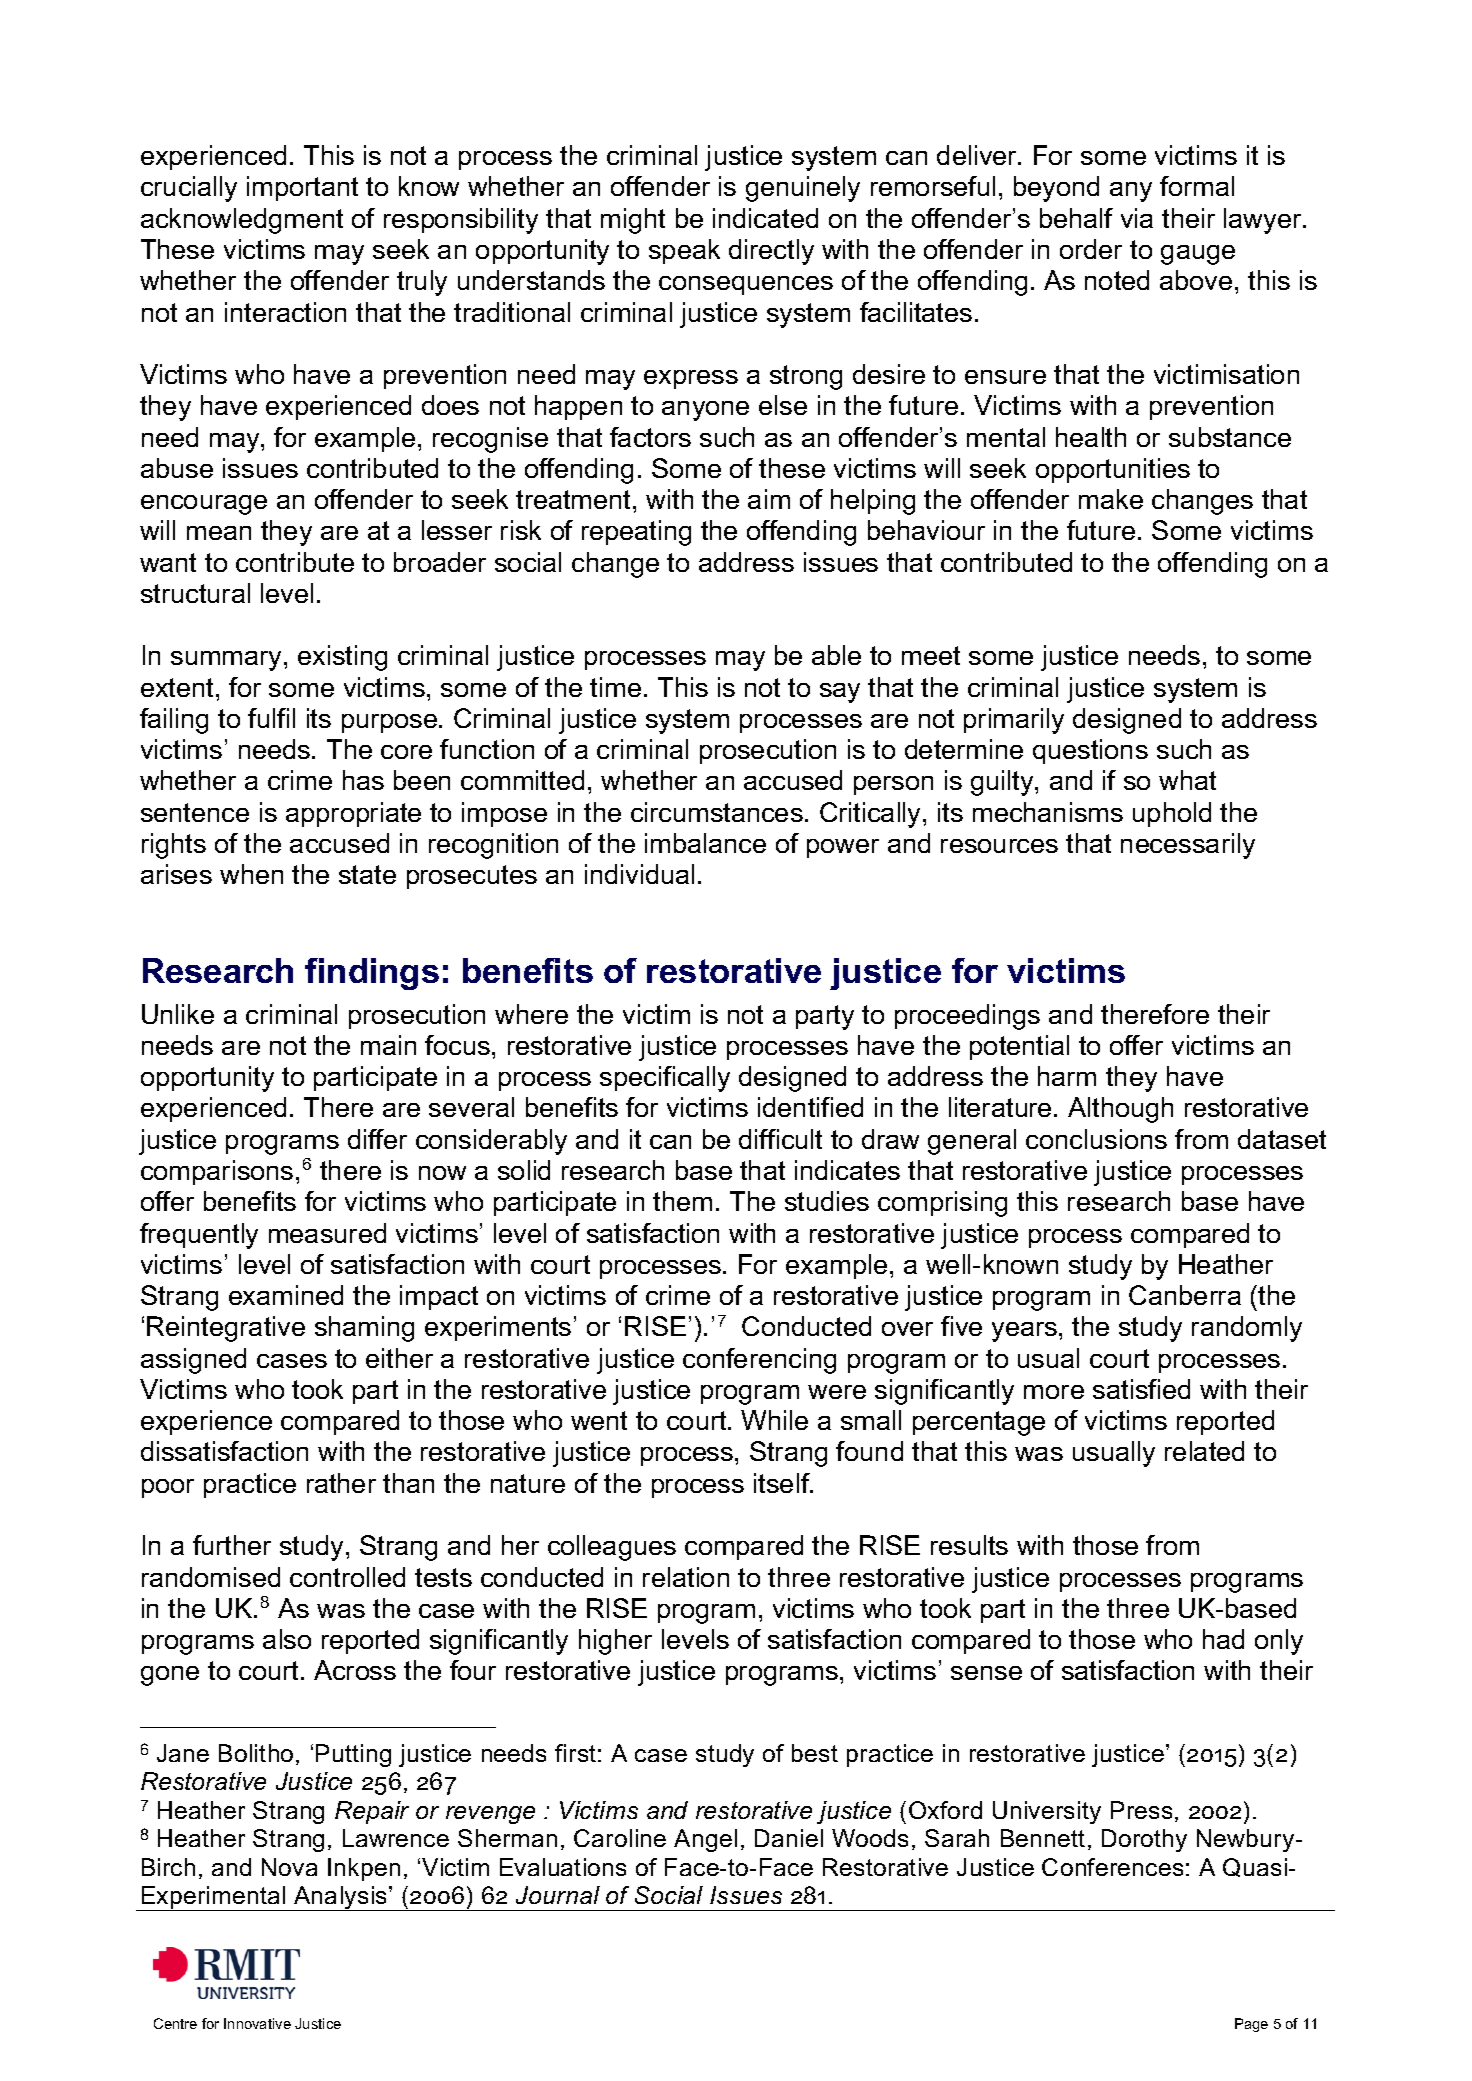  What do you see at coordinates (1137, 218) in the image?
I see `via` at bounding box center [1137, 218].
